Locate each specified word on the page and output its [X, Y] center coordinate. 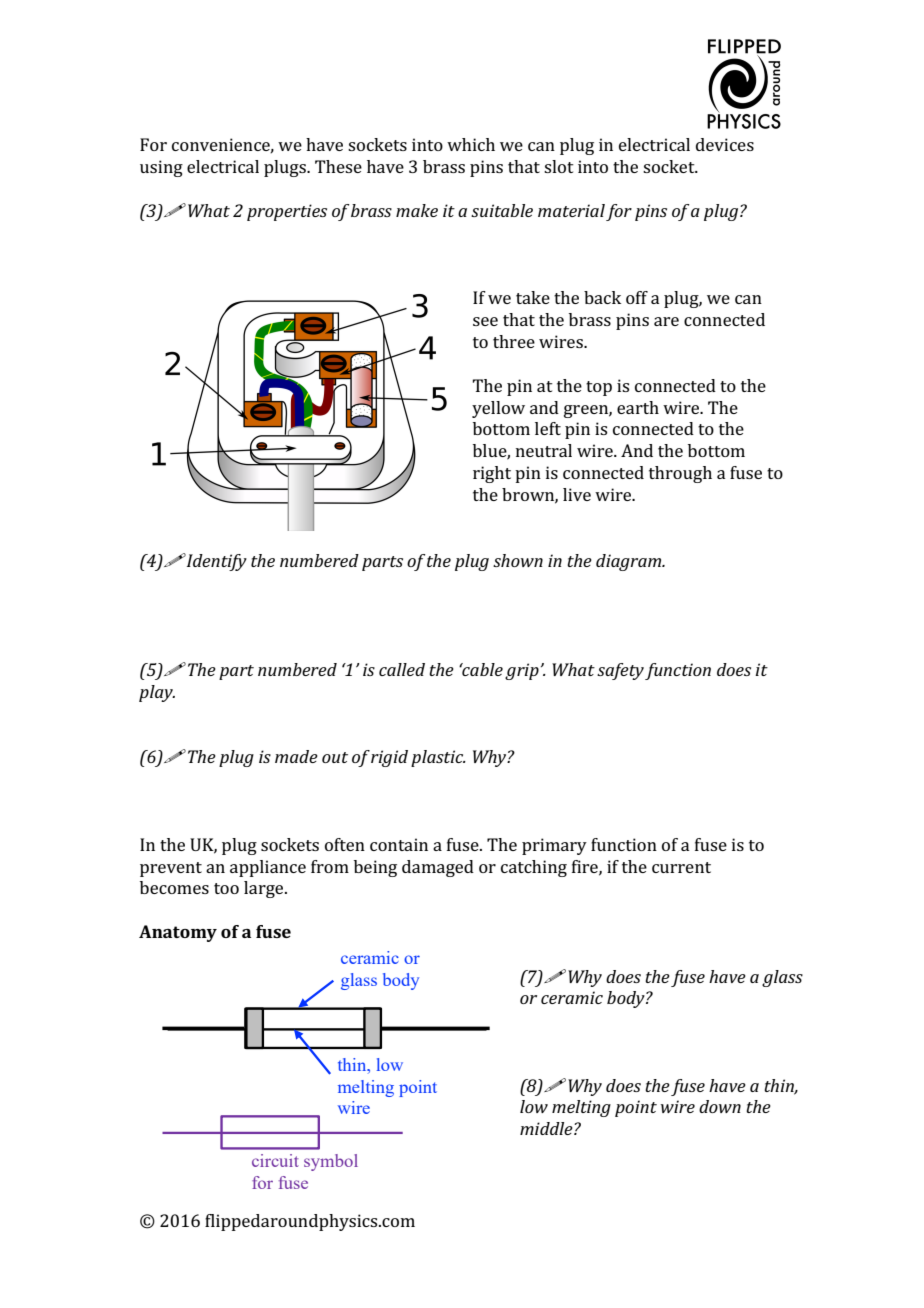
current [681, 867]
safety [620, 671]
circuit [275, 1160]
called [402, 669]
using [161, 168]
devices [725, 144]
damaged [438, 868]
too [226, 888]
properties [287, 212]
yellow [498, 409]
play [157, 693]
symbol [331, 1162]
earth [638, 407]
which [471, 144]
